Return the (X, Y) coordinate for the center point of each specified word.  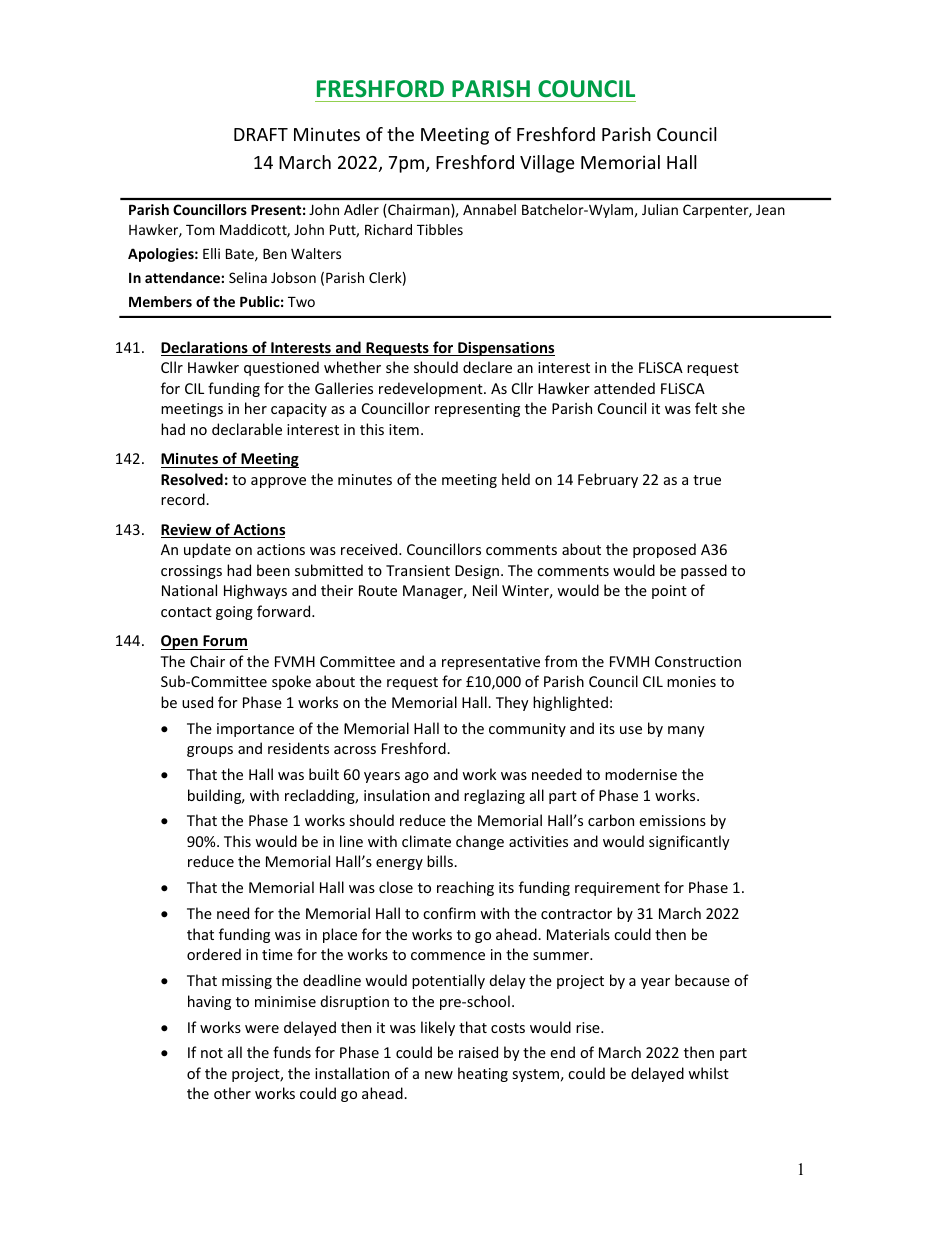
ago (417, 777)
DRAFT (261, 134)
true (707, 480)
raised (478, 1052)
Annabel (489, 209)
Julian (660, 209)
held (516, 479)
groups (210, 751)
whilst (708, 1073)
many (686, 731)
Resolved (192, 479)
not (212, 1053)
